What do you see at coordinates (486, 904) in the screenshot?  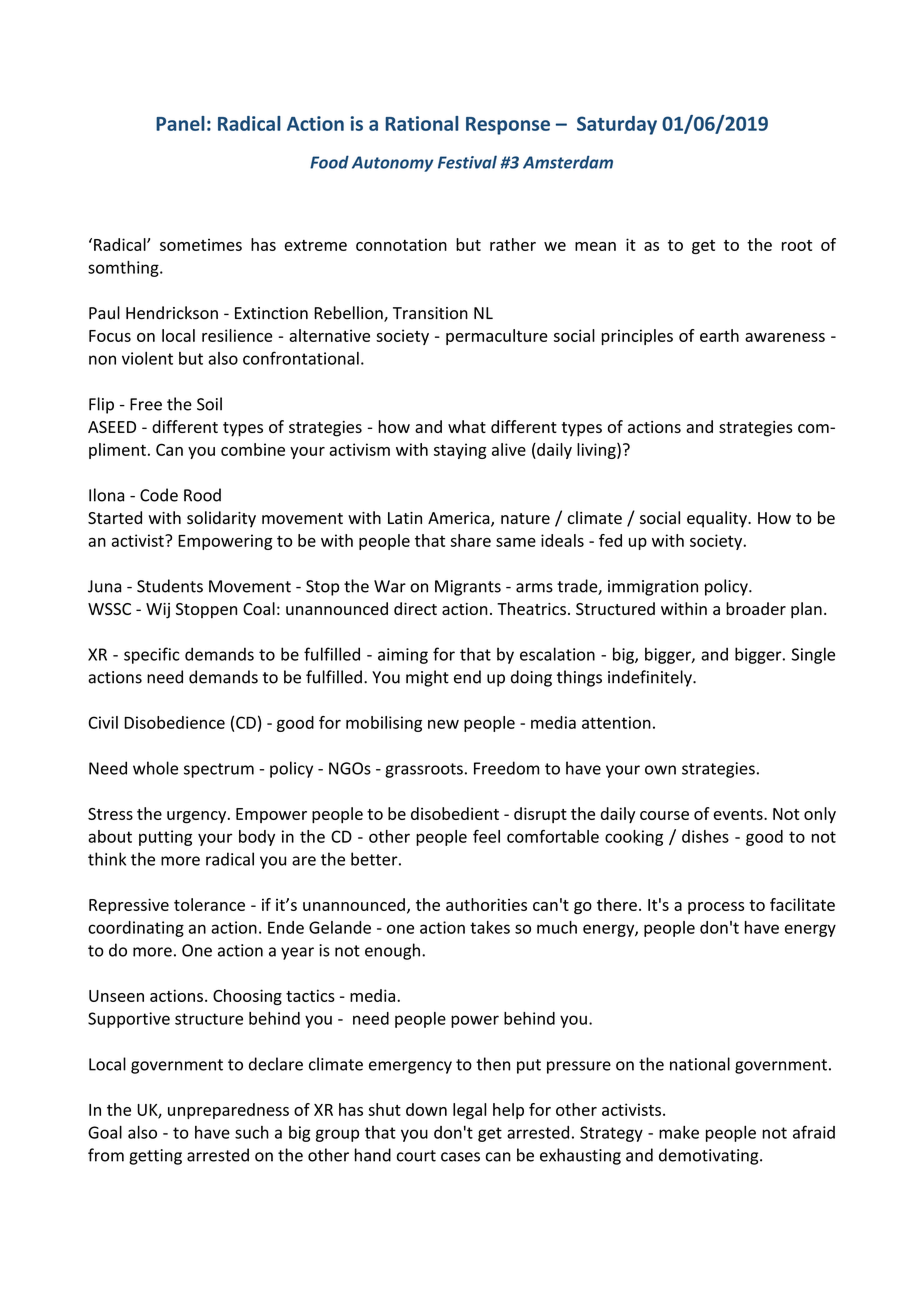 I see `authorities` at bounding box center [486, 904].
